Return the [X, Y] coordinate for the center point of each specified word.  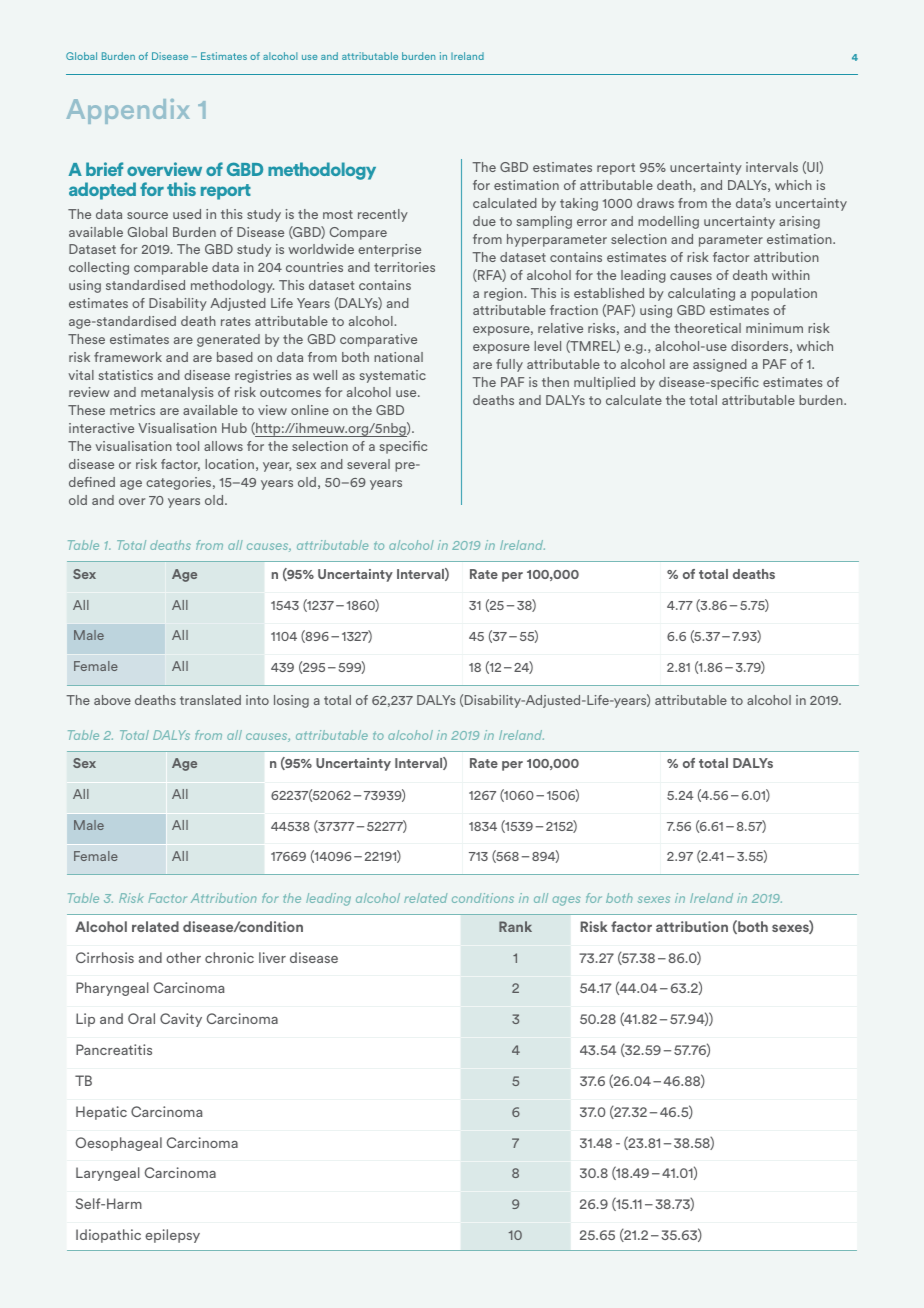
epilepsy [172, 1236]
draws [655, 203]
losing [291, 701]
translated [210, 700]
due [484, 221]
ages [567, 901]
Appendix [128, 111]
